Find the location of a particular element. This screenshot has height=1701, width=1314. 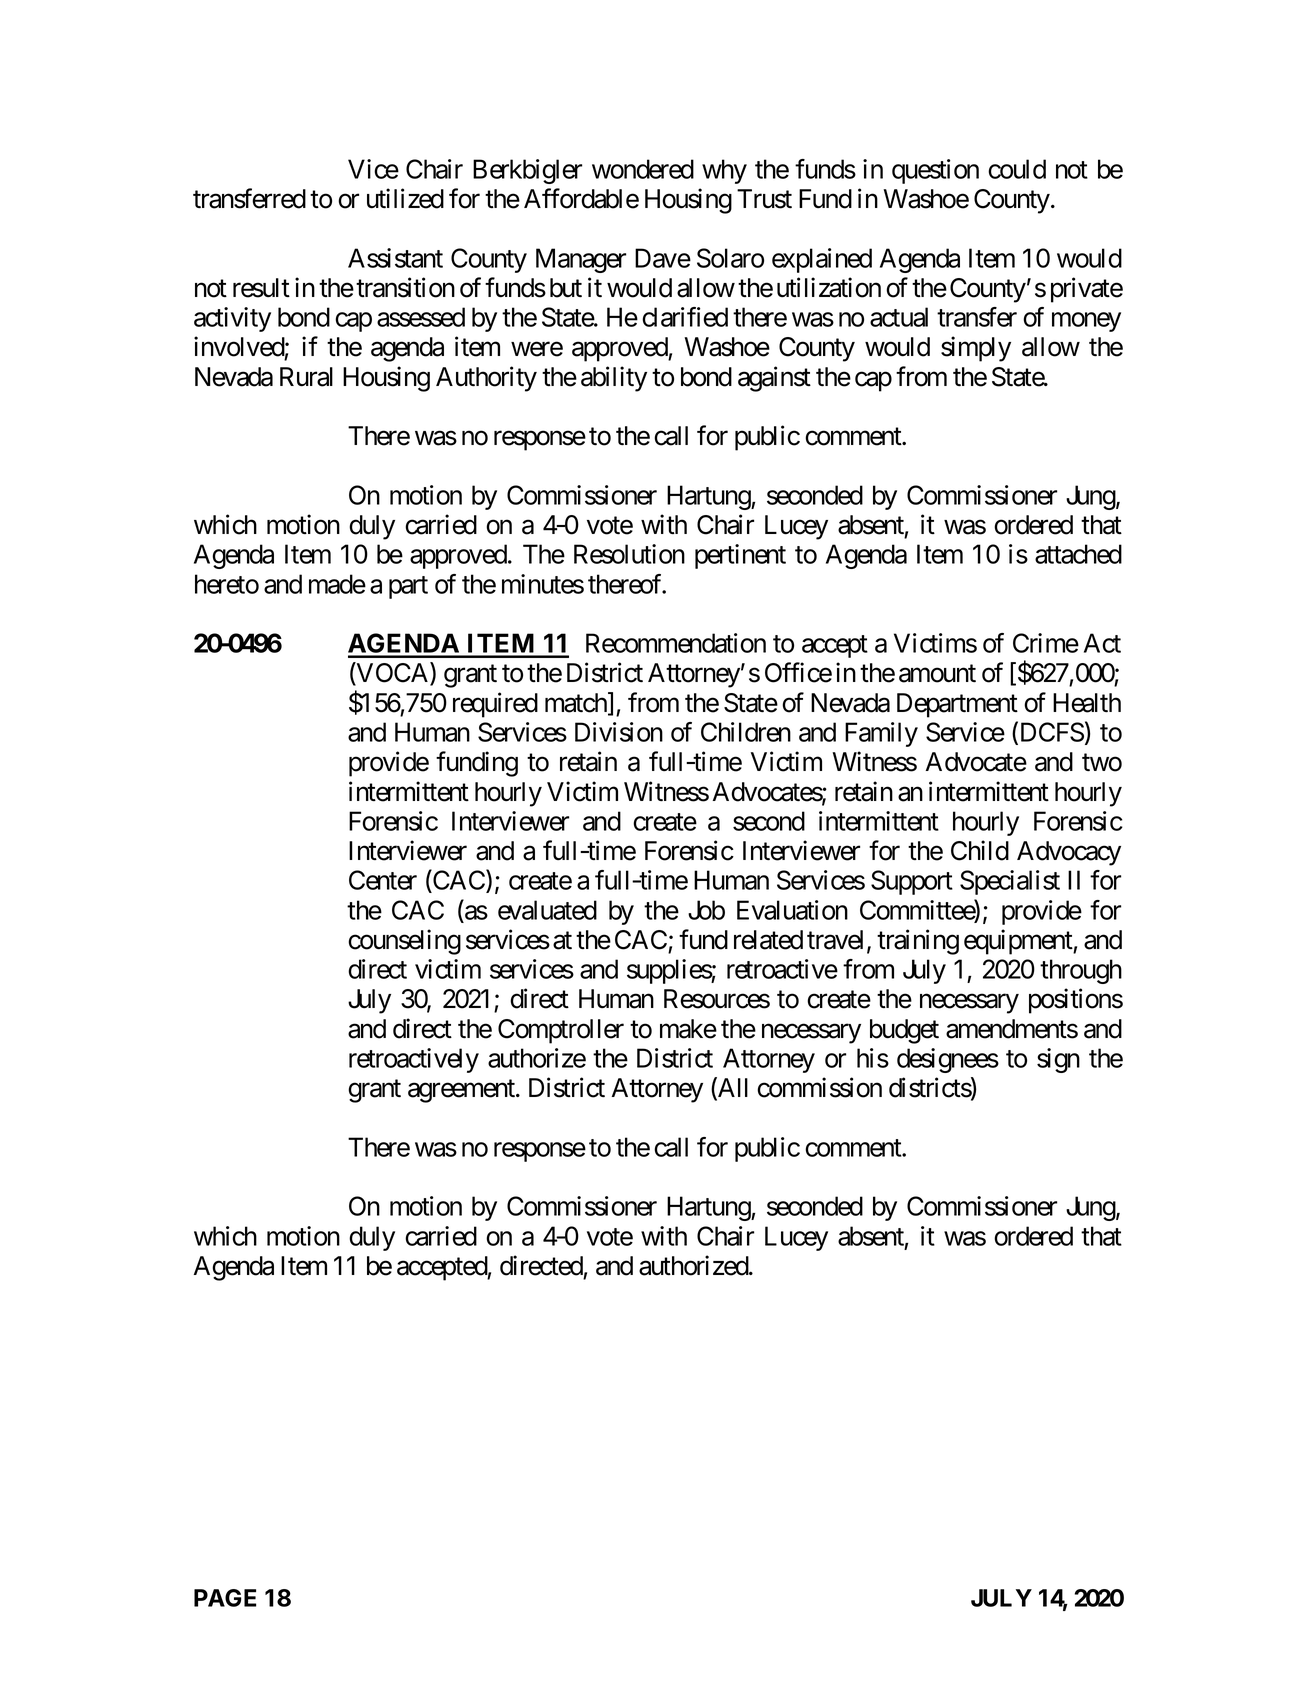

budget is located at coordinates (904, 1031).
